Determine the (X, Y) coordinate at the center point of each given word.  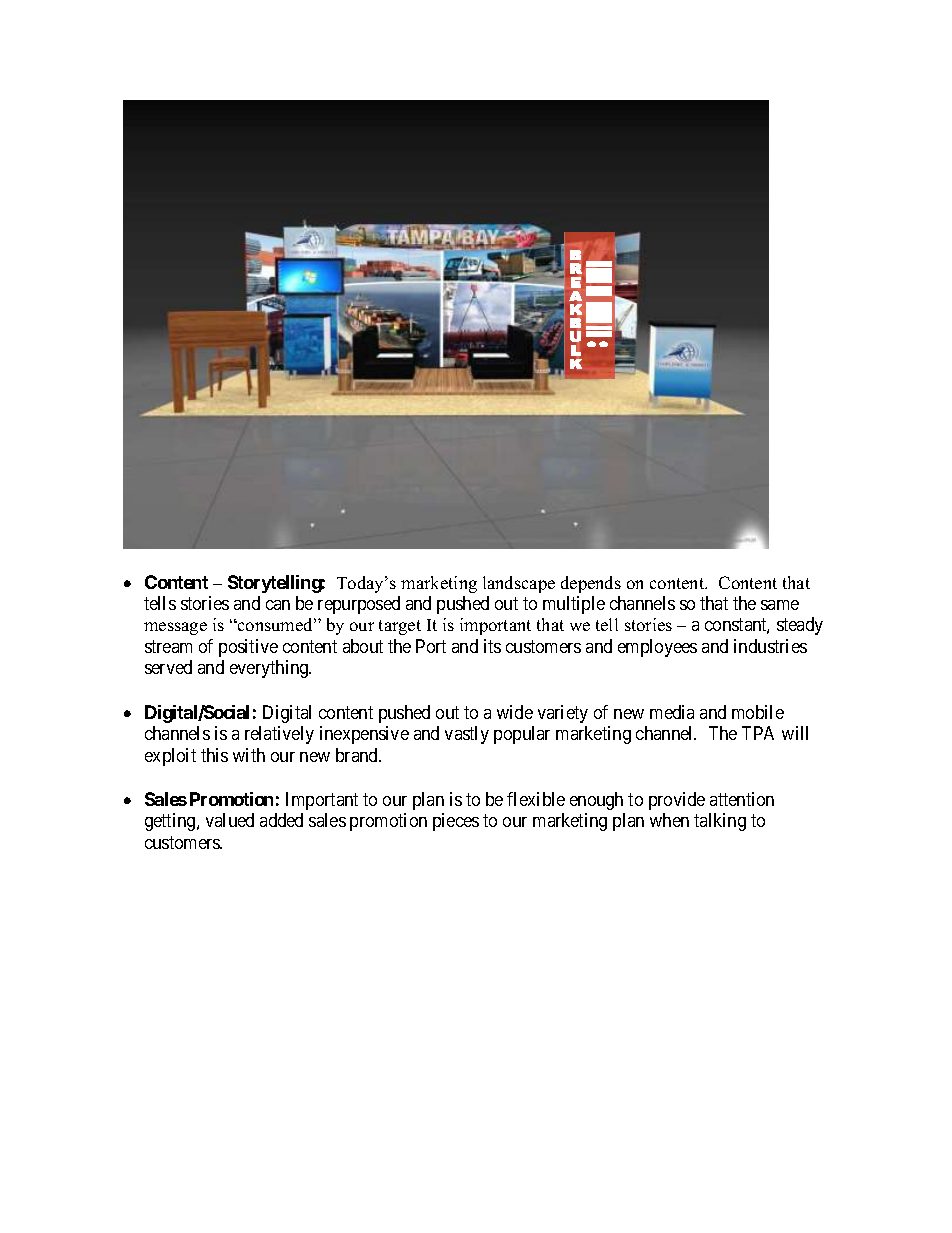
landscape (519, 584)
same (780, 605)
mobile (758, 712)
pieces (456, 822)
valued (230, 820)
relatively (279, 735)
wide (515, 712)
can (278, 605)
